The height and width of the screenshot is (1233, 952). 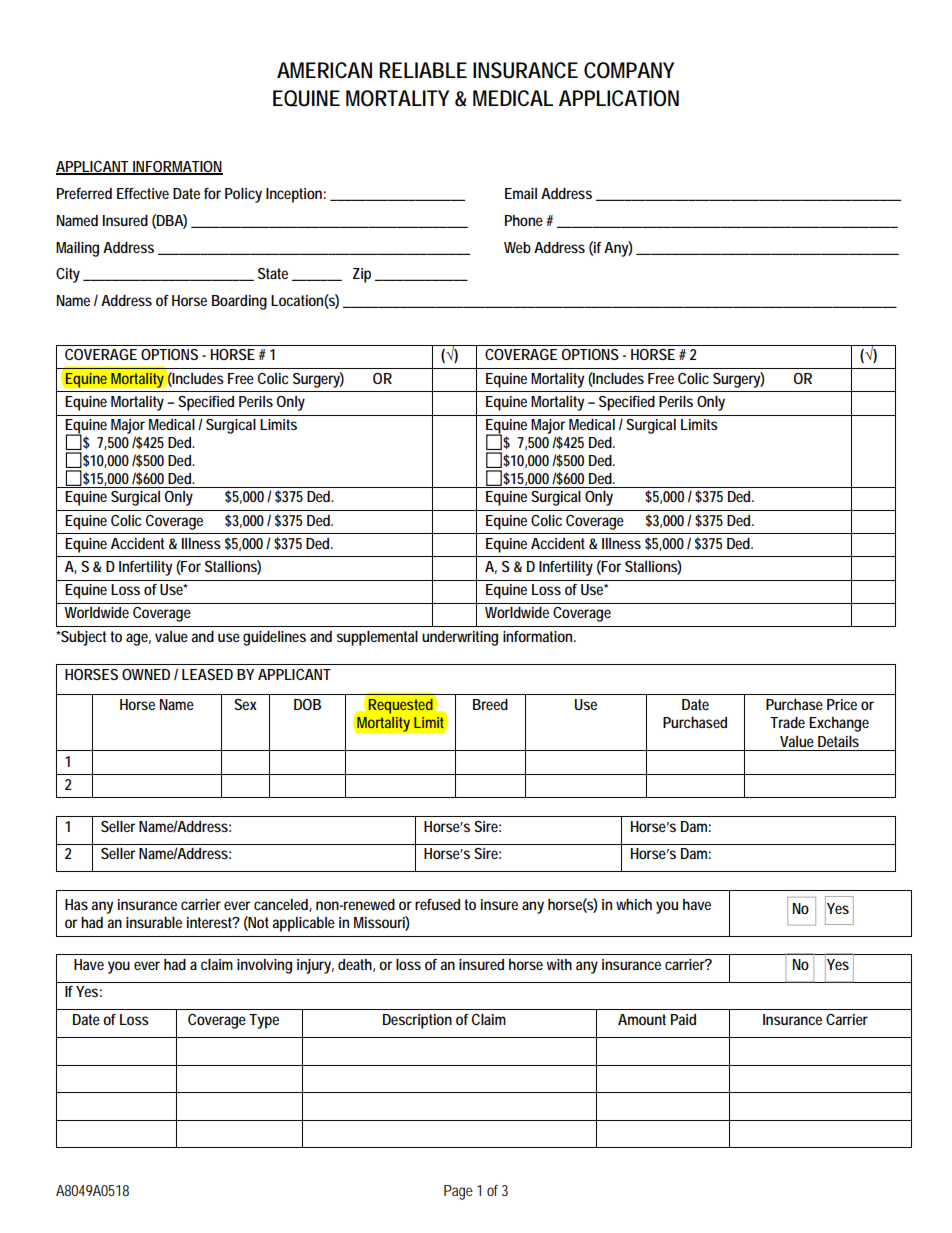 What do you see at coordinates (629, 70) in the screenshot?
I see `COMPANY` at bounding box center [629, 70].
